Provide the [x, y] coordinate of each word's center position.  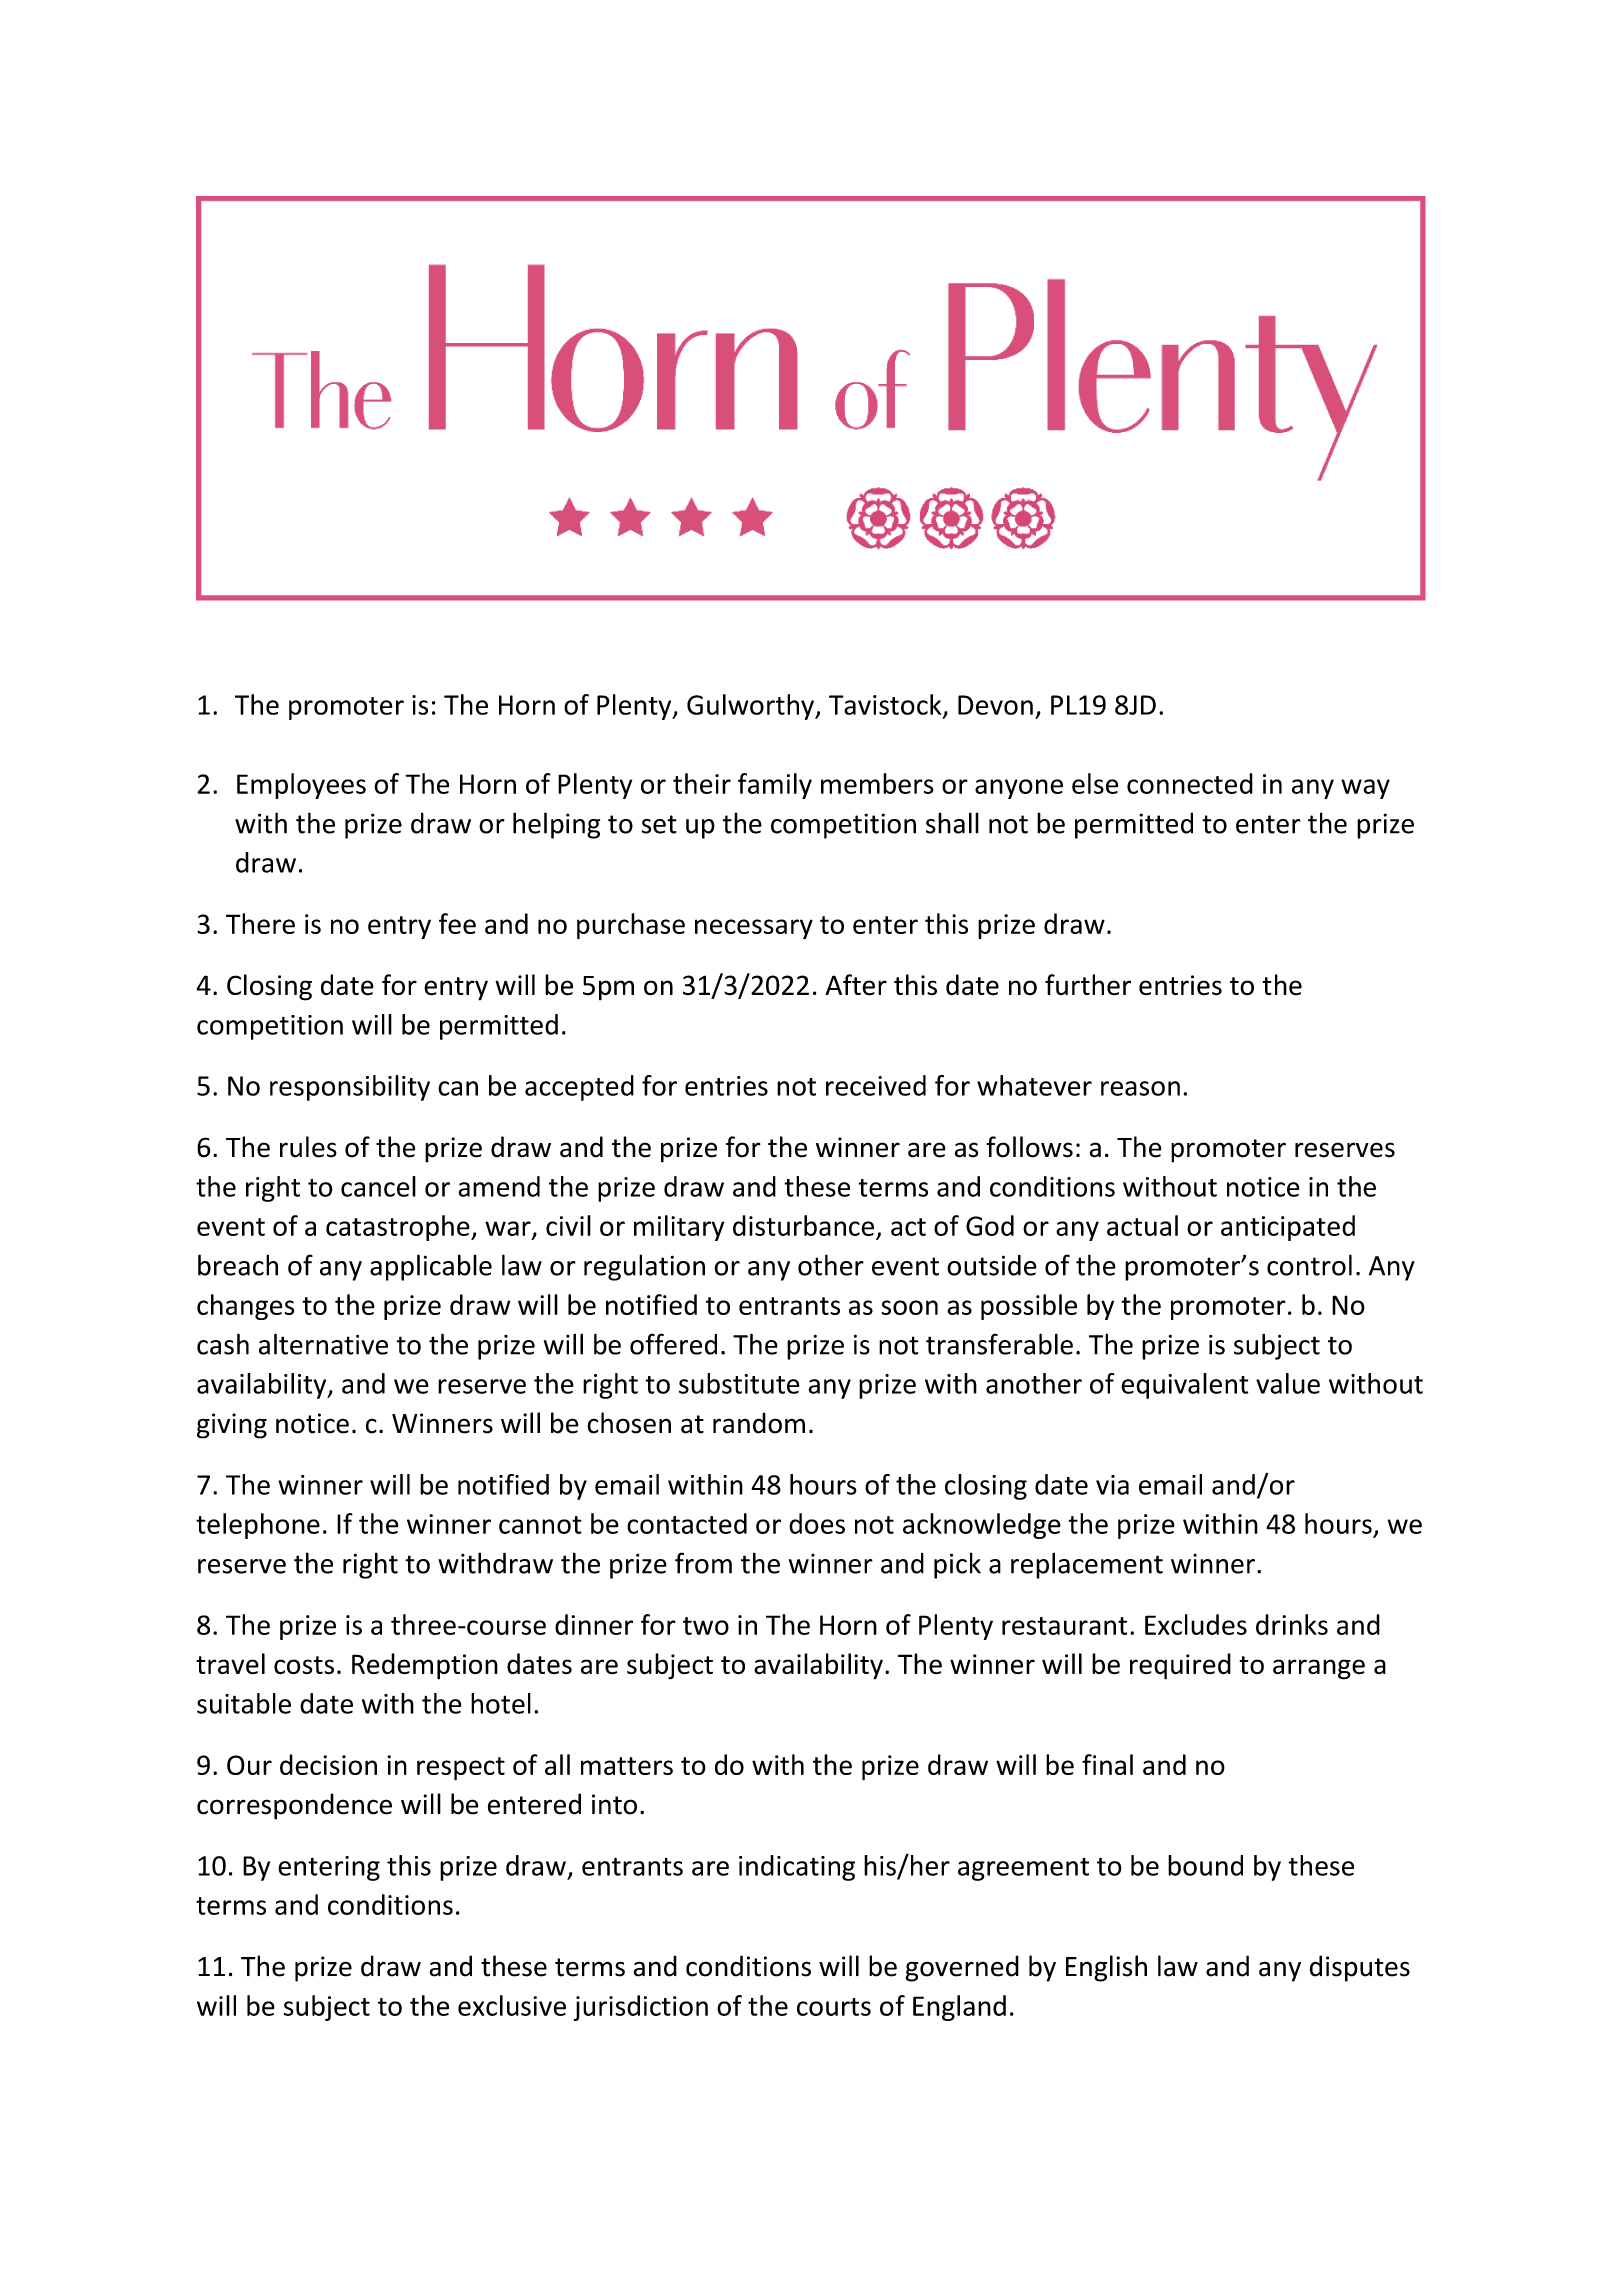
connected [1190, 783]
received [876, 1085]
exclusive [512, 2005]
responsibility [350, 1088]
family [775, 786]
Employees [301, 786]
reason [1140, 1088]
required [1180, 1666]
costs [304, 1665]
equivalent [1185, 1386]
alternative [323, 1344]
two [706, 1626]
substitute [739, 1383]
